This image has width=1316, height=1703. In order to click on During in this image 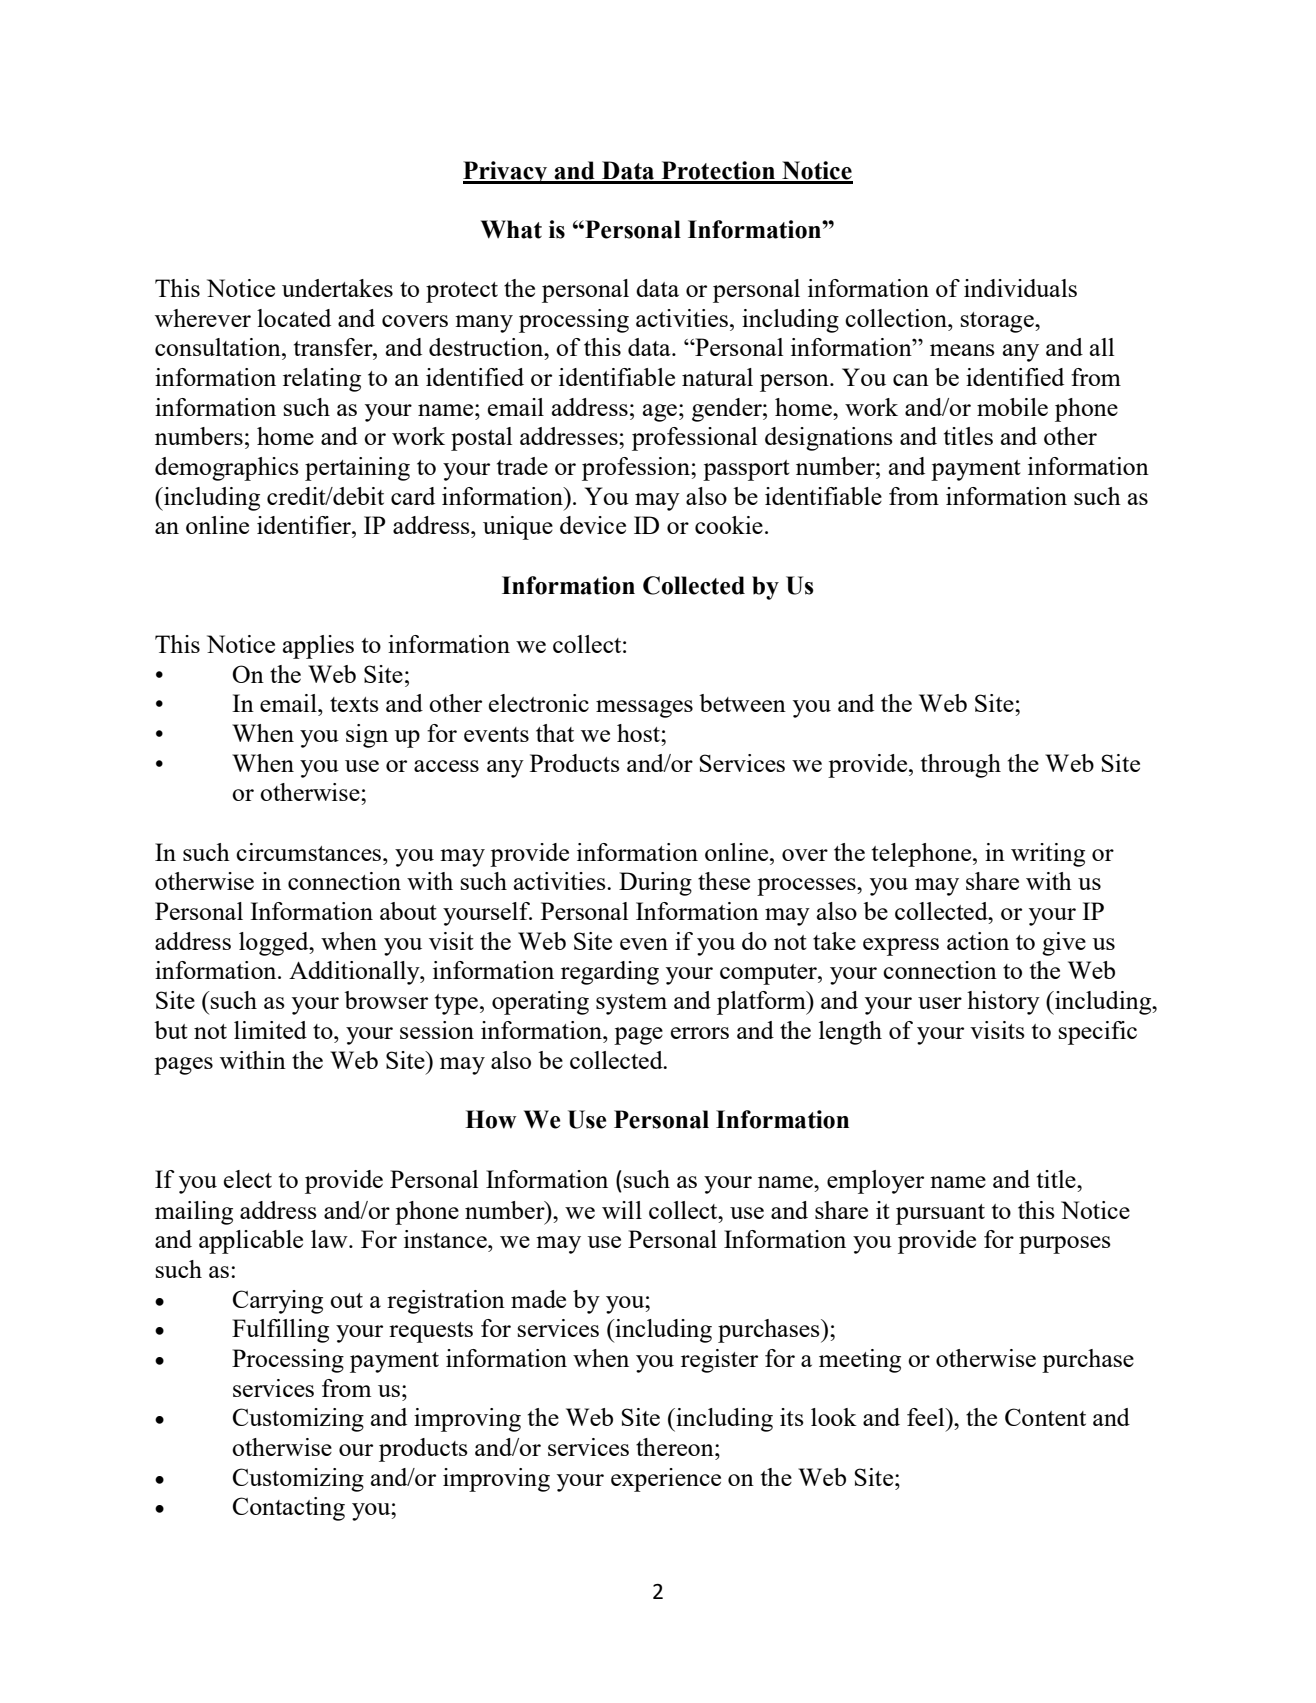, I will do `click(655, 884)`.
